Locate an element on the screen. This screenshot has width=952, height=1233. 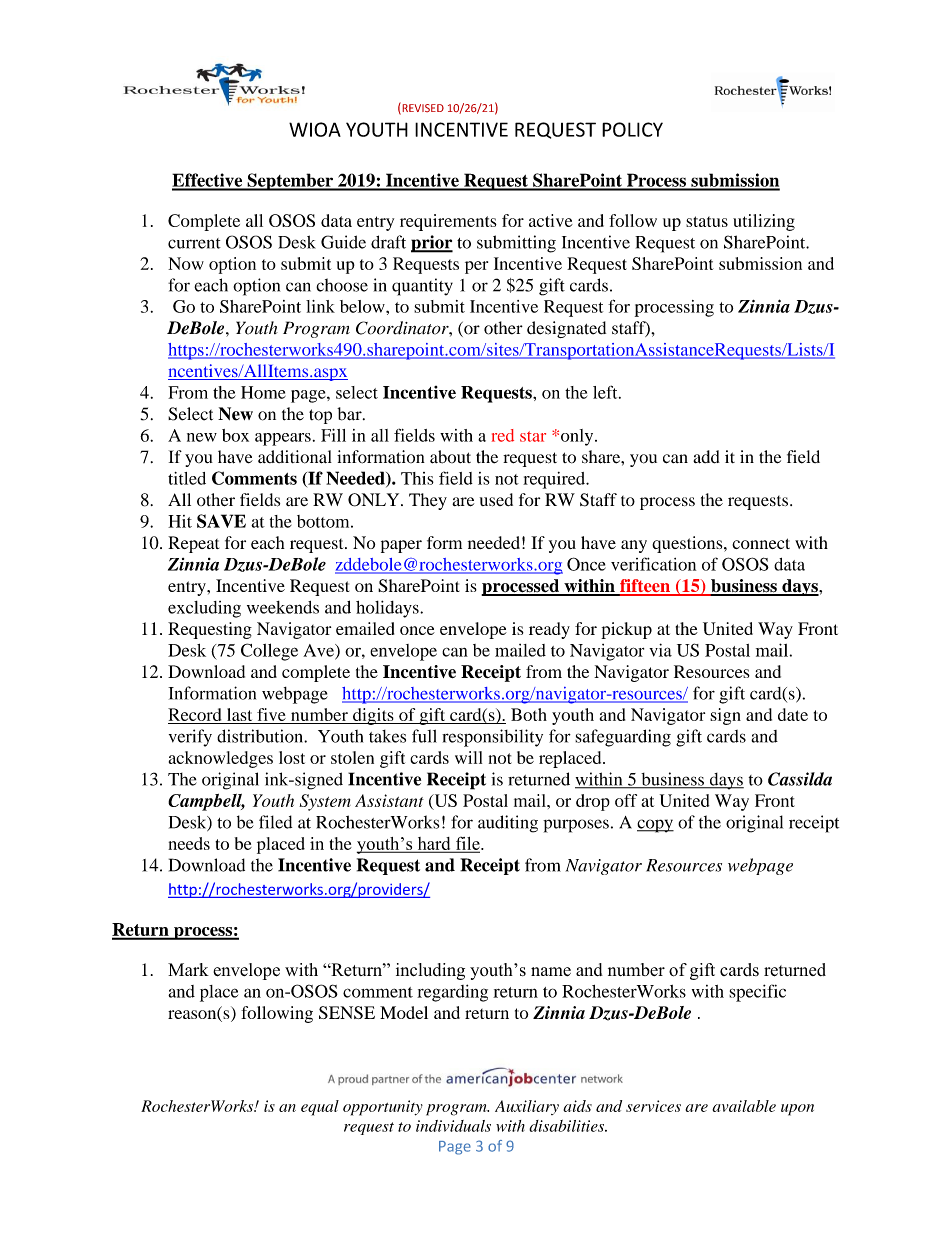
copy is located at coordinates (655, 826).
